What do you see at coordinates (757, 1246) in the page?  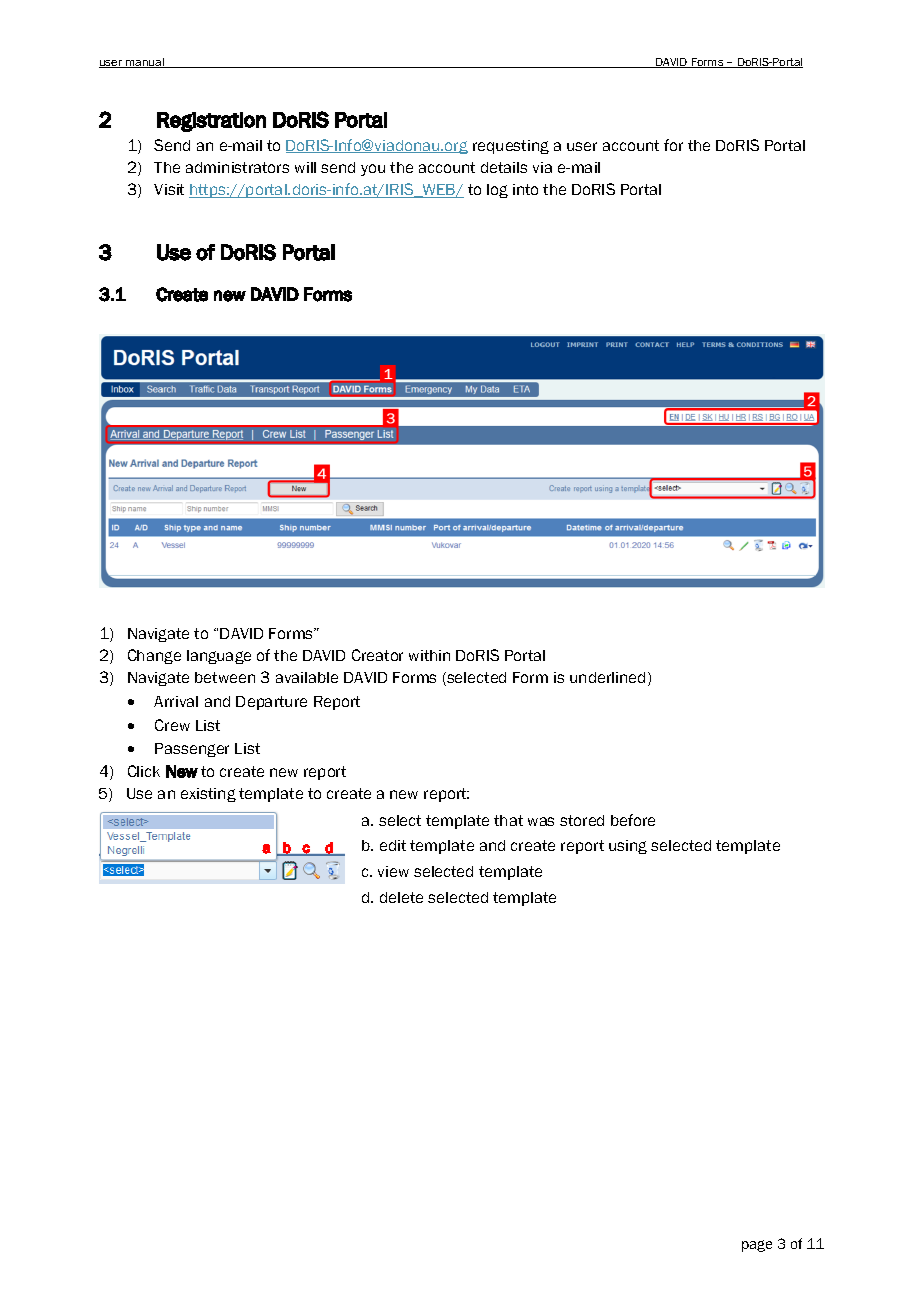 I see `page` at bounding box center [757, 1246].
